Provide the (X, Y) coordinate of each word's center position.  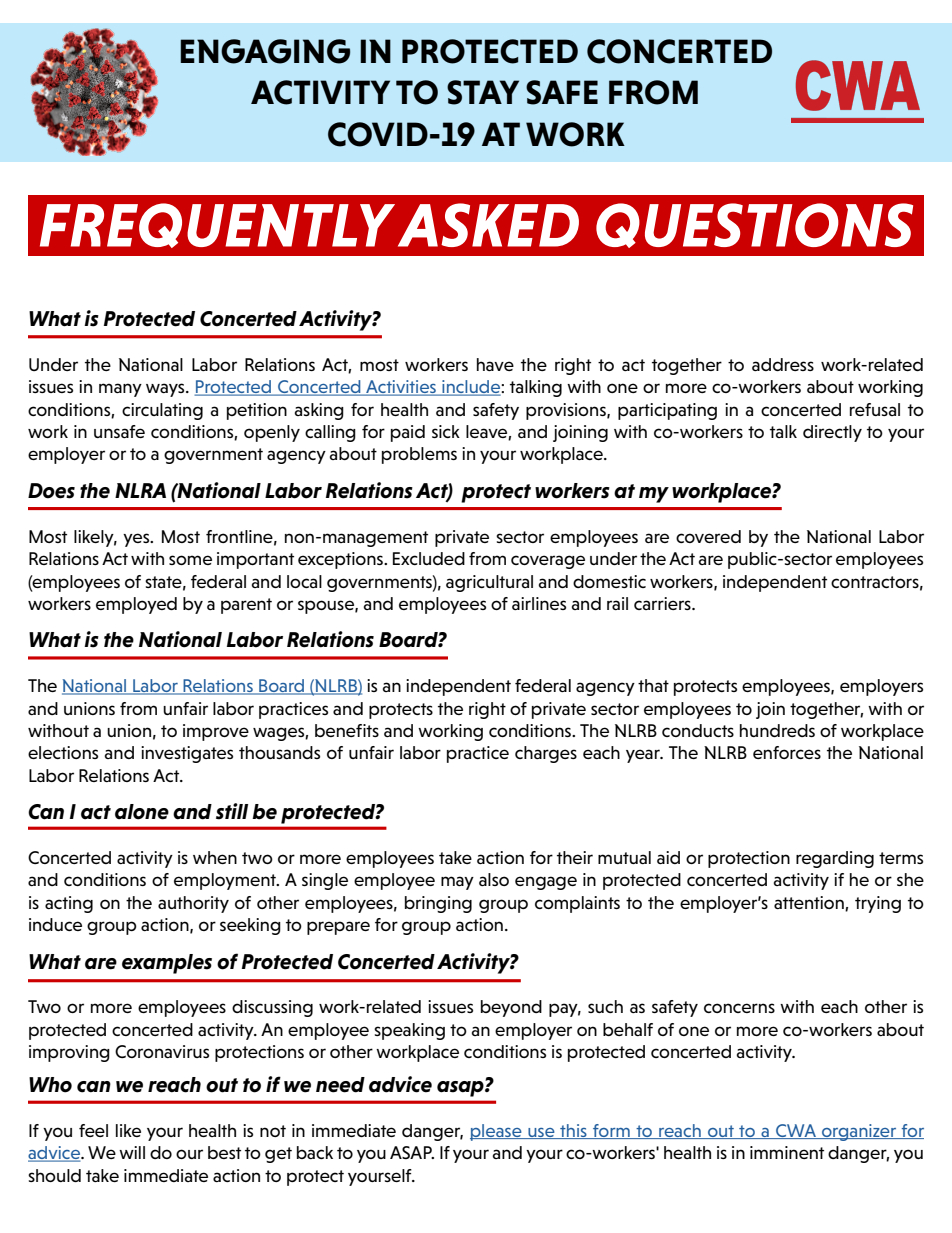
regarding (835, 859)
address (783, 364)
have (495, 364)
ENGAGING (265, 51)
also (494, 879)
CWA (796, 1131)
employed (136, 605)
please (497, 1132)
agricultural (489, 583)
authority (193, 904)
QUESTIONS (754, 225)
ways (166, 390)
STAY (483, 92)
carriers (663, 603)
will (132, 1152)
